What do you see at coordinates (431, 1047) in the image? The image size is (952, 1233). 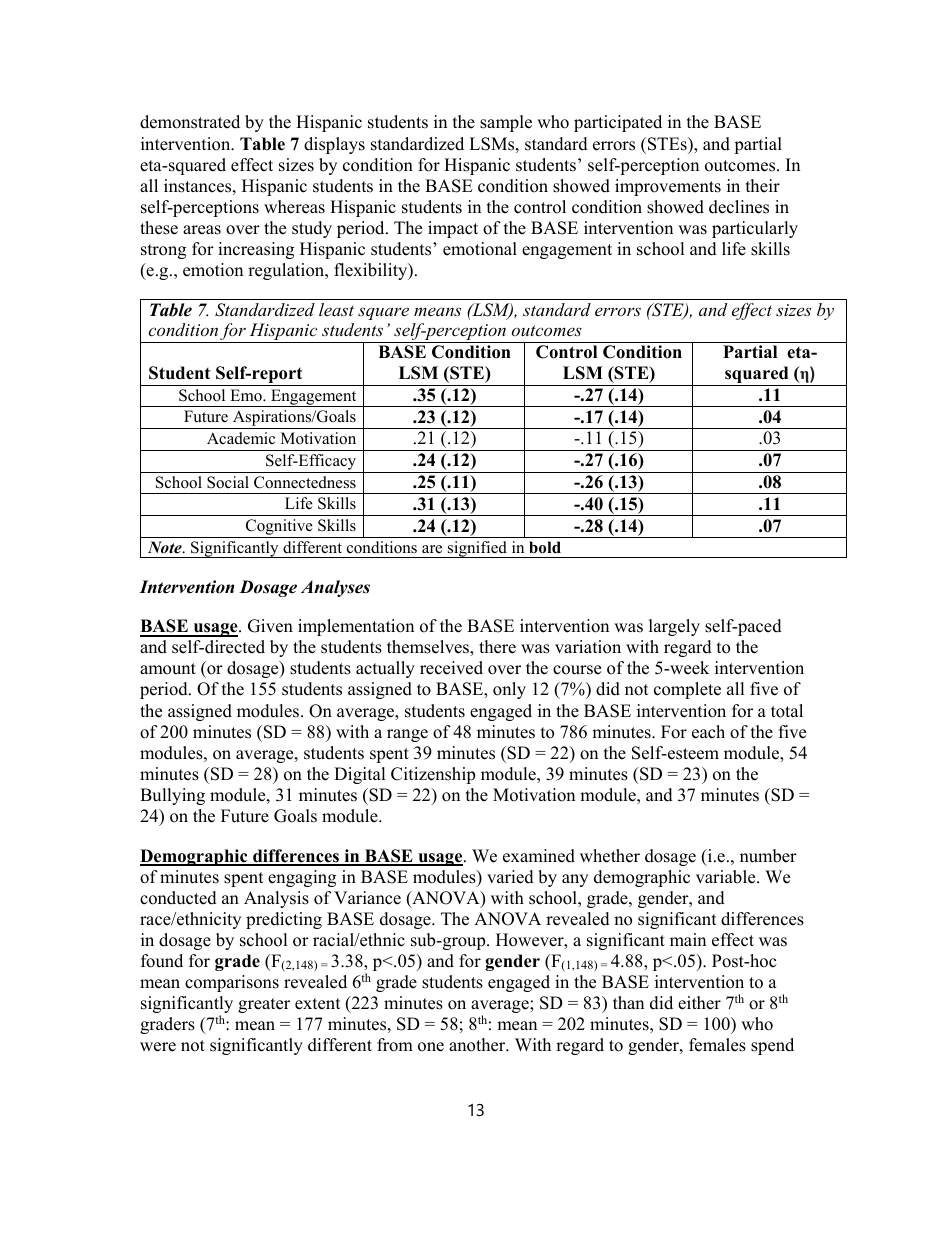 I see `one` at bounding box center [431, 1047].
